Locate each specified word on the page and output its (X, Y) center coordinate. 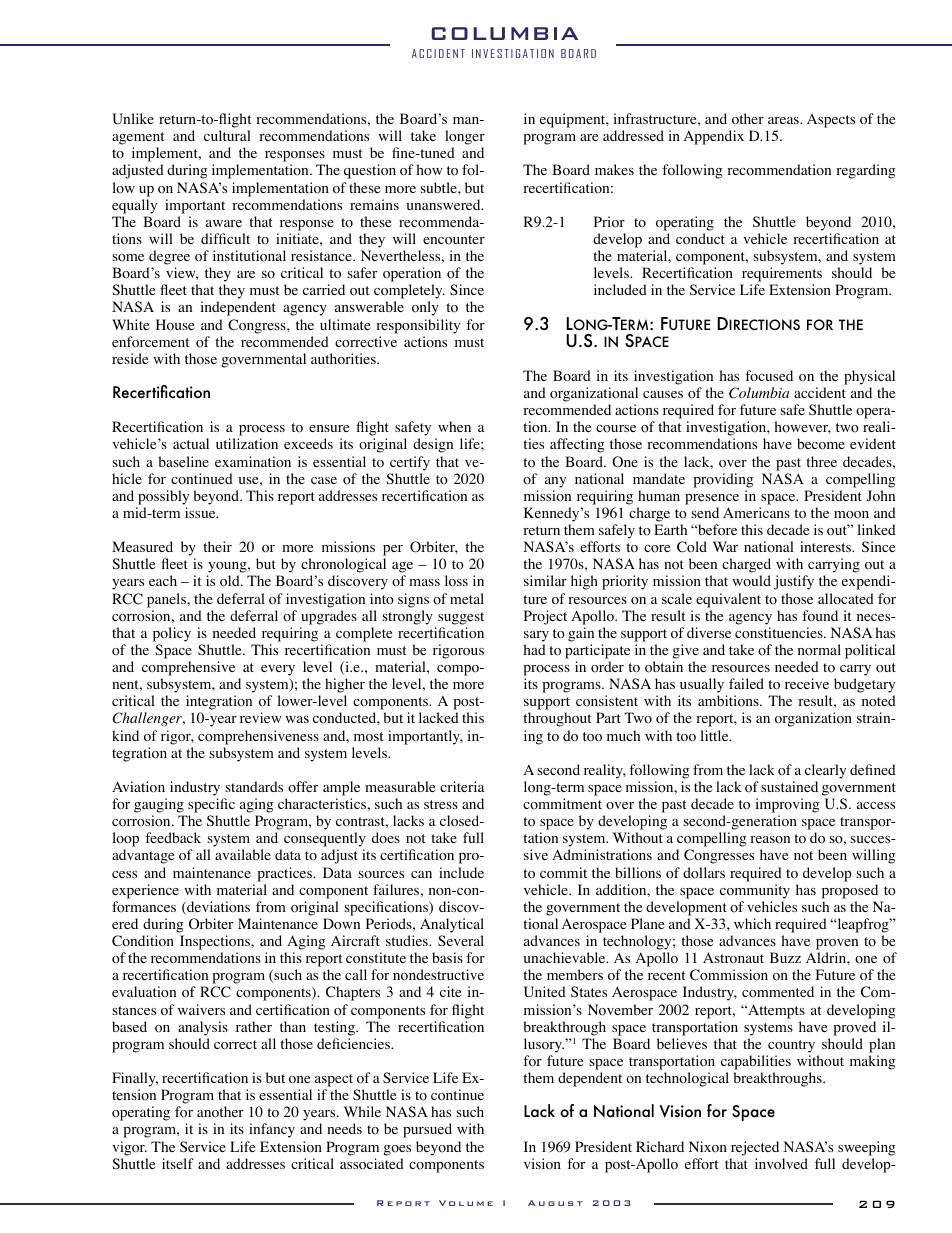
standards (254, 786)
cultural (227, 135)
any (555, 482)
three (821, 461)
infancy (272, 1130)
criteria (462, 786)
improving (788, 805)
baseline (183, 461)
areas (784, 120)
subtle (440, 187)
